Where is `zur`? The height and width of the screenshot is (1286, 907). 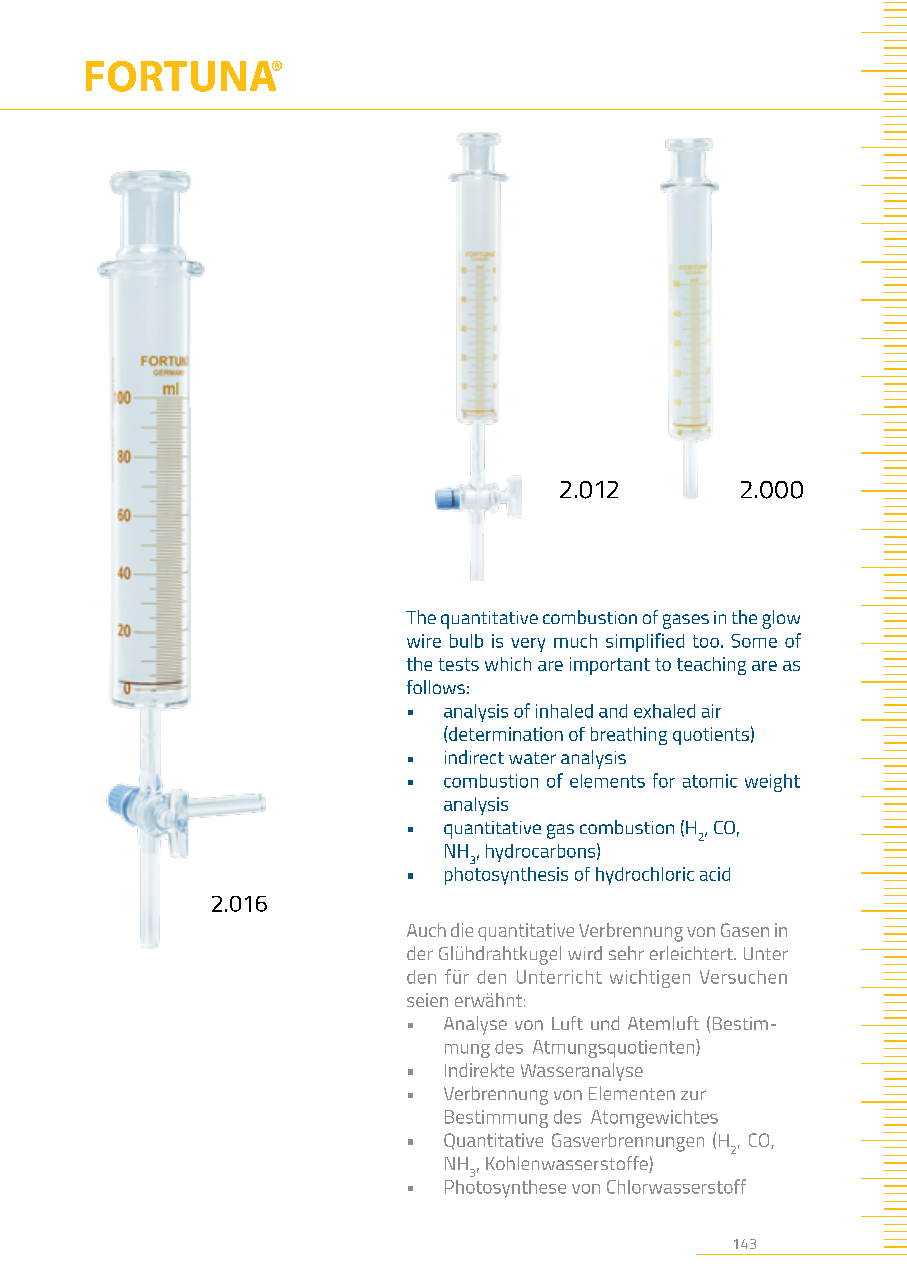 zur is located at coordinates (693, 1095).
